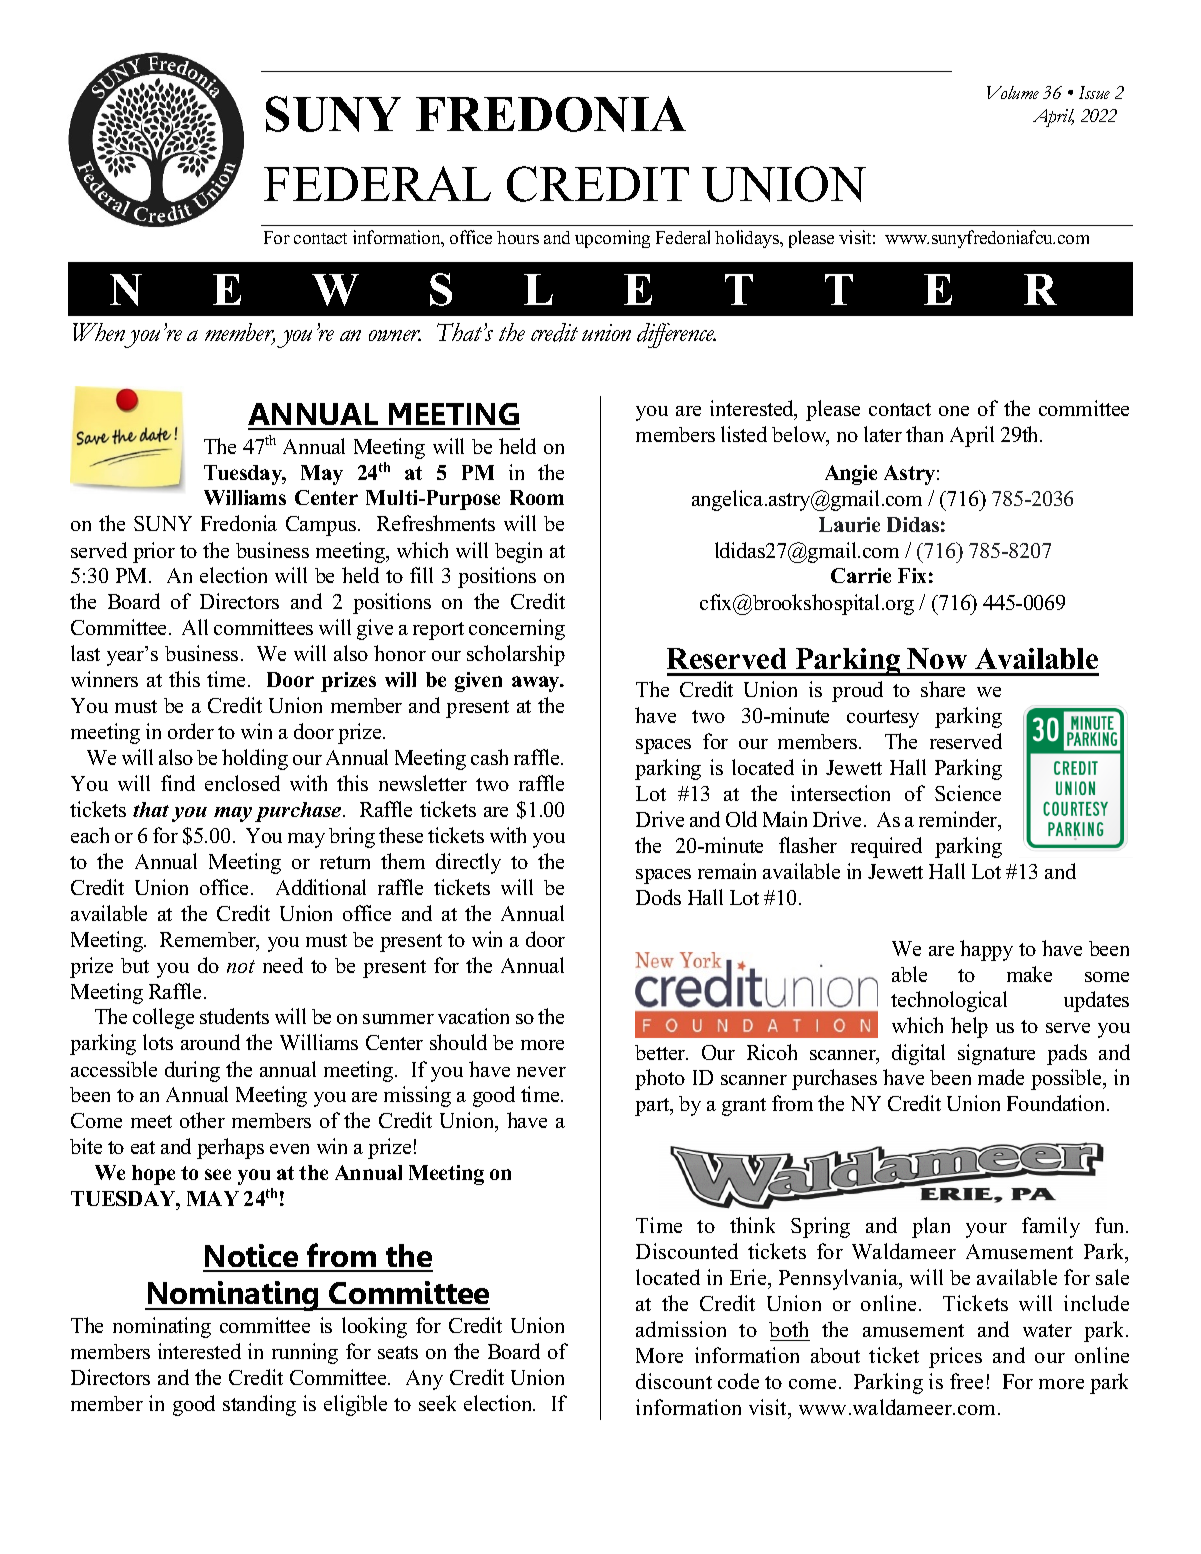  Describe the element at coordinates (99, 332) in the document. I see `When` at that location.
